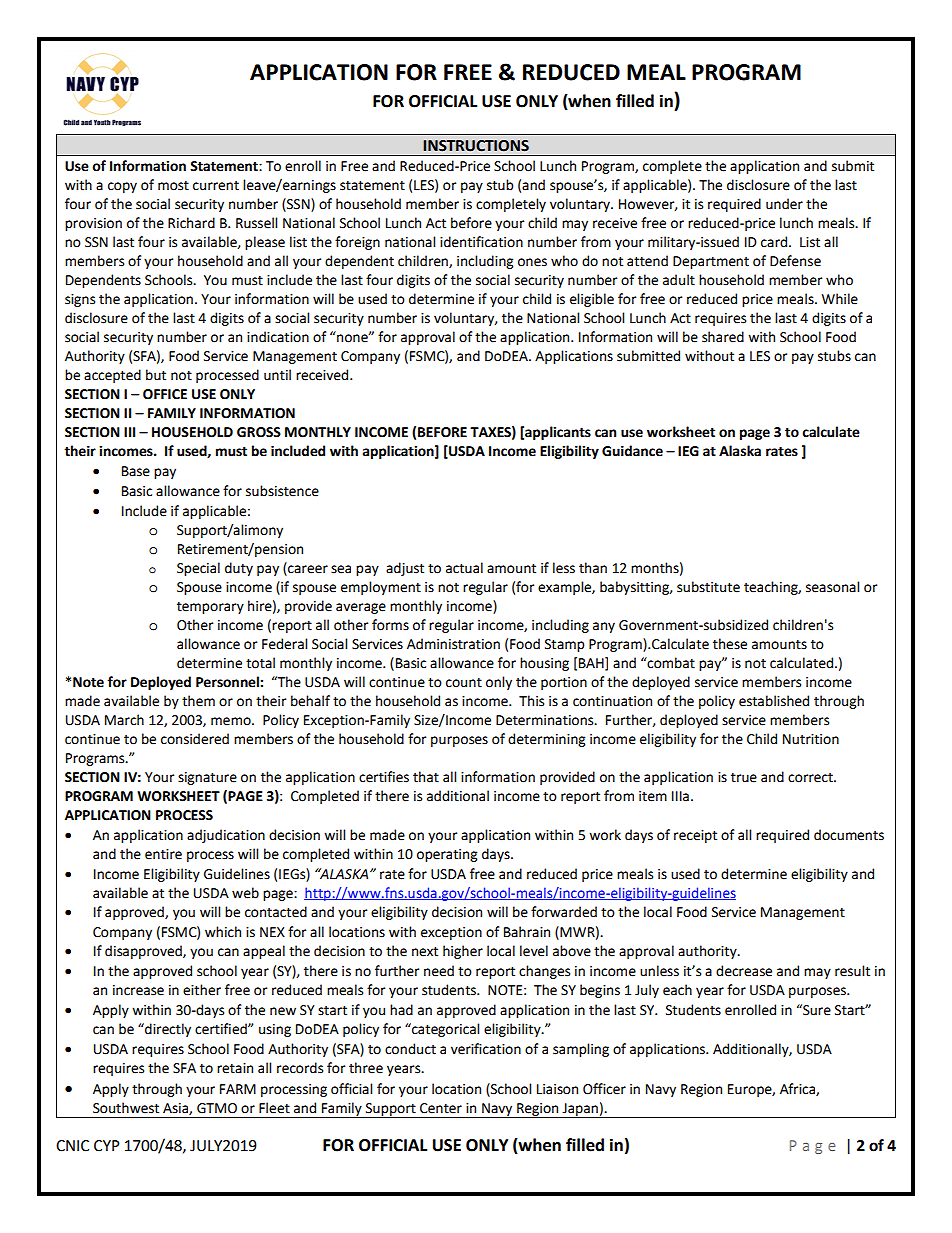 The height and width of the document is (1233, 952). I want to click on operating, so click(447, 855).
